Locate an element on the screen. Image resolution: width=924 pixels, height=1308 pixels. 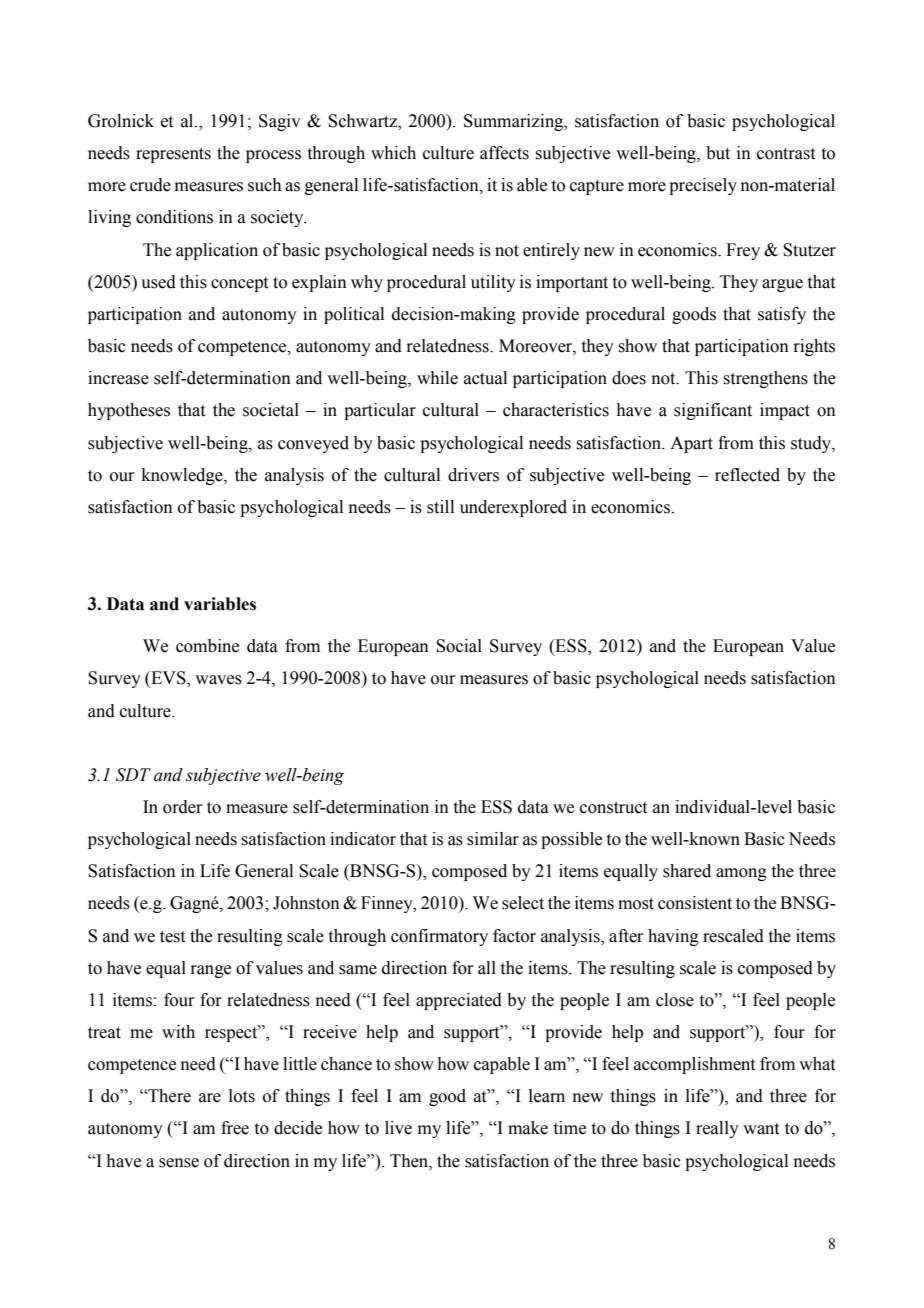
affects is located at coordinates (504, 153).
